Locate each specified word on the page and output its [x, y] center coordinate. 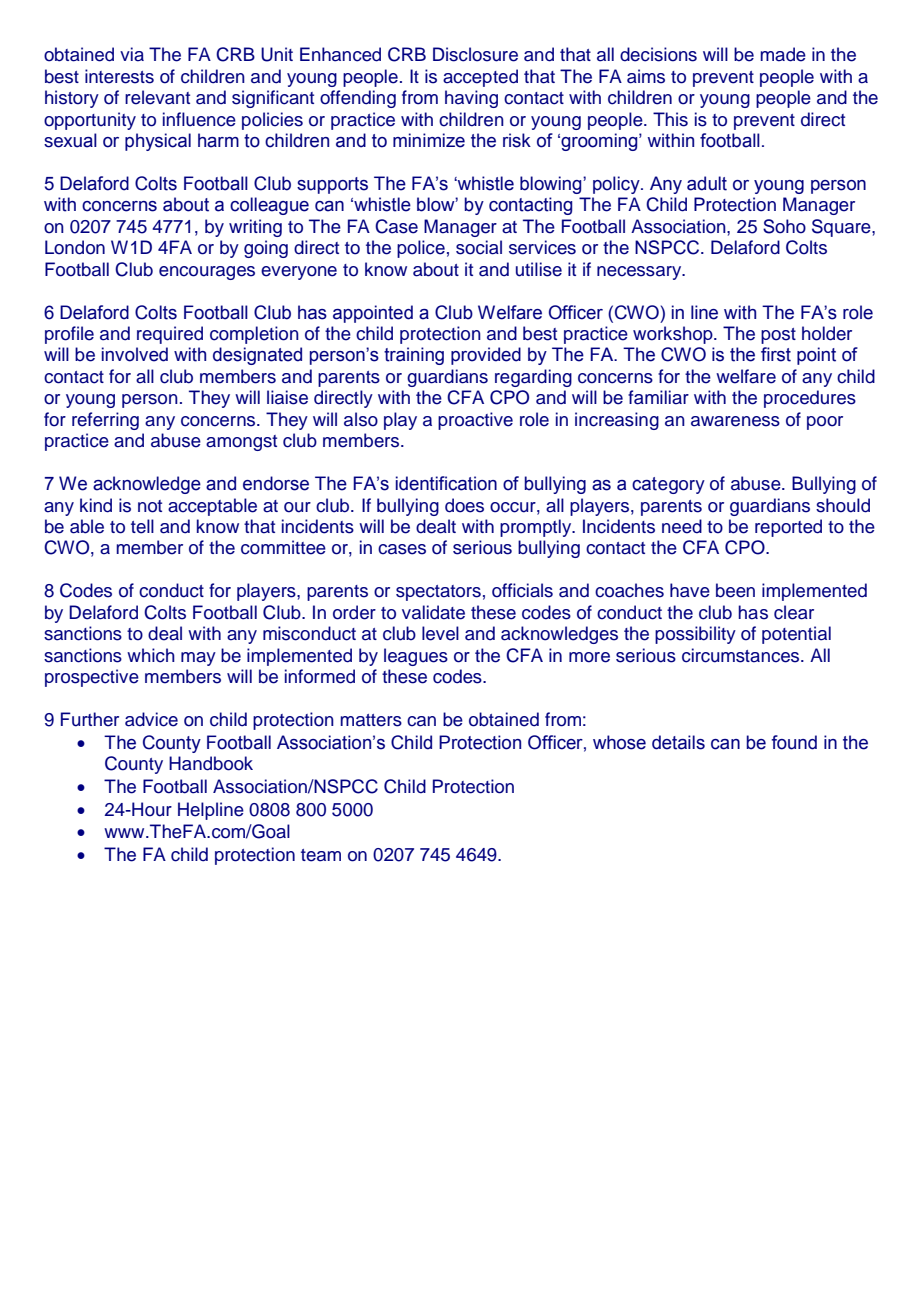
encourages [207, 273]
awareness [735, 421]
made [783, 54]
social [479, 247]
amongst [241, 443]
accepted [480, 78]
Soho [784, 226]
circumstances [742, 655]
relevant [157, 97]
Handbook [211, 763]
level [440, 633]
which [151, 655]
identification [446, 483]
